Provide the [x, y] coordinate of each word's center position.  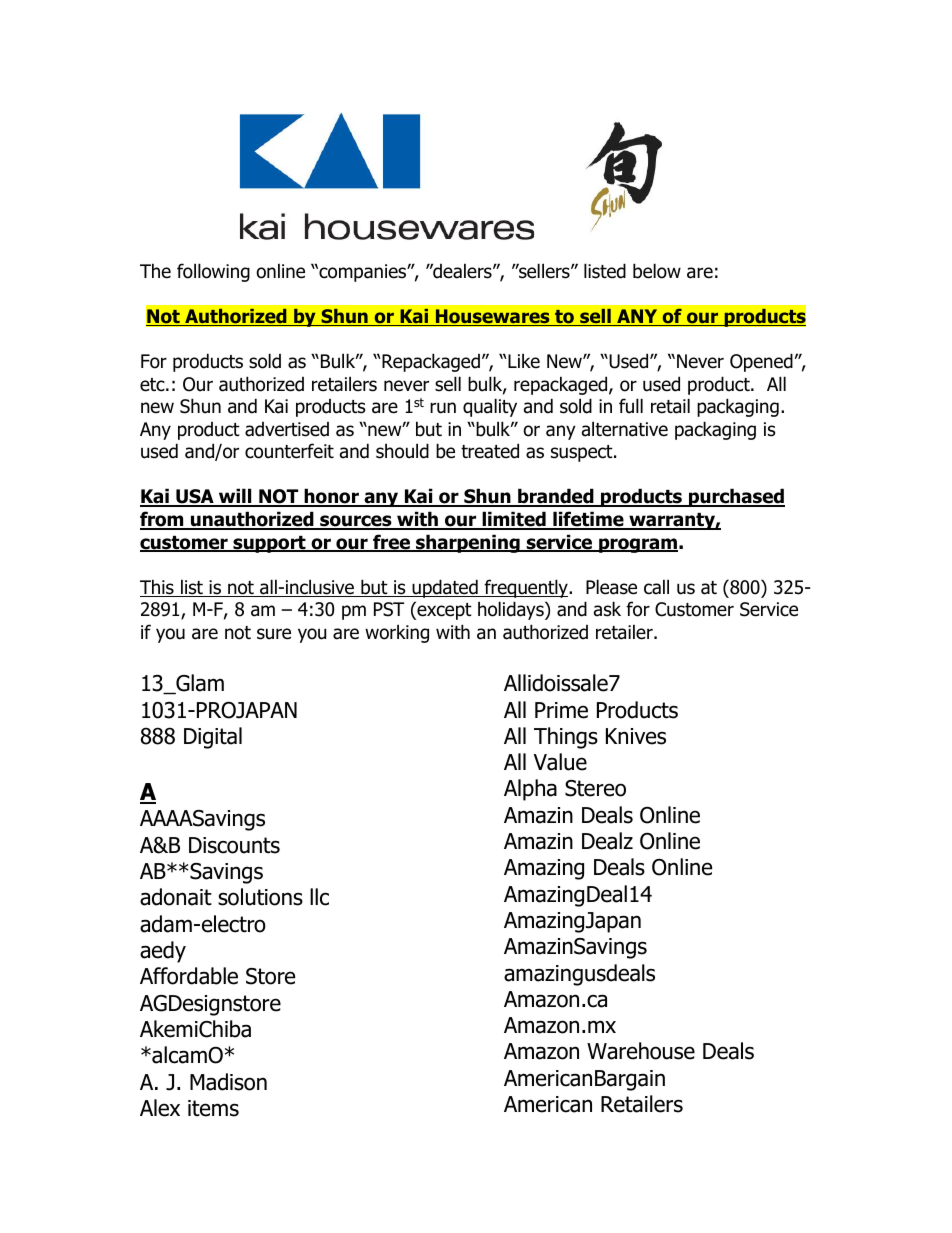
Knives [636, 736]
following [213, 272]
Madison [228, 1082]
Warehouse [641, 1051]
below [657, 271]
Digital [213, 738]
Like [523, 361]
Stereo [595, 788]
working [397, 633]
